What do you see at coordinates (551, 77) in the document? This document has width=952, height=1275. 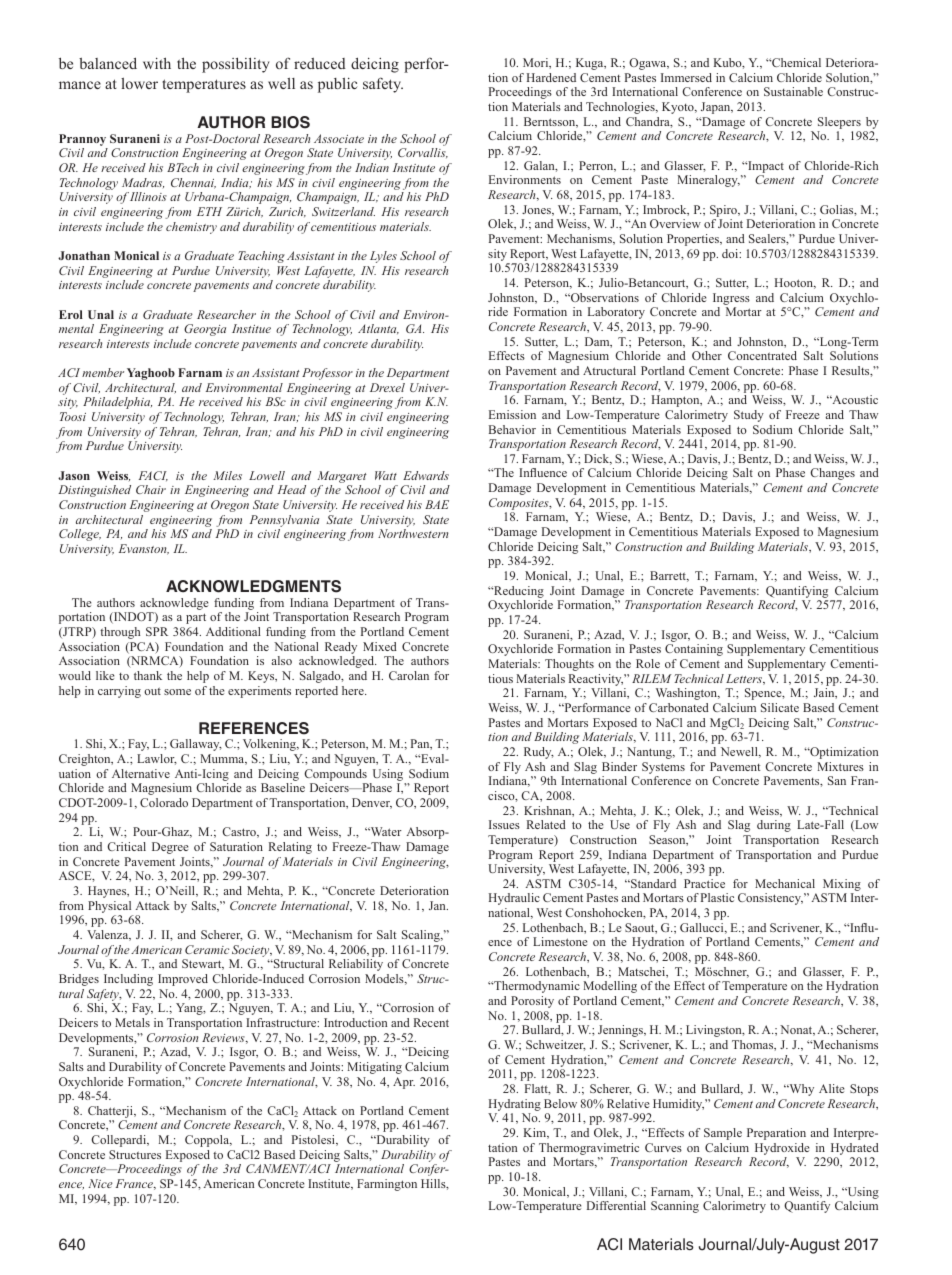 I see `Hardened` at bounding box center [551, 77].
